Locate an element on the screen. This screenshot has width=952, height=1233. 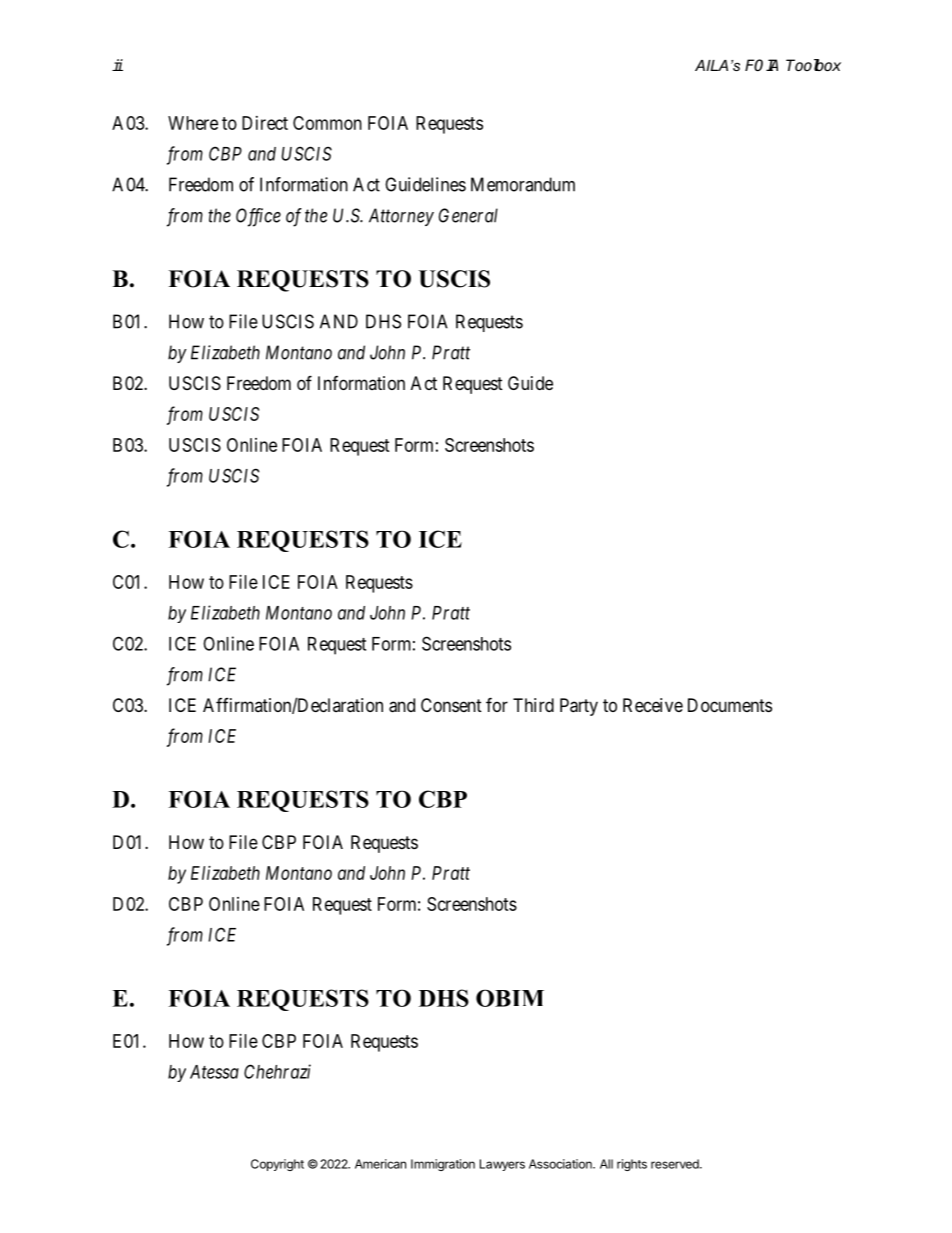
Third is located at coordinates (533, 705).
